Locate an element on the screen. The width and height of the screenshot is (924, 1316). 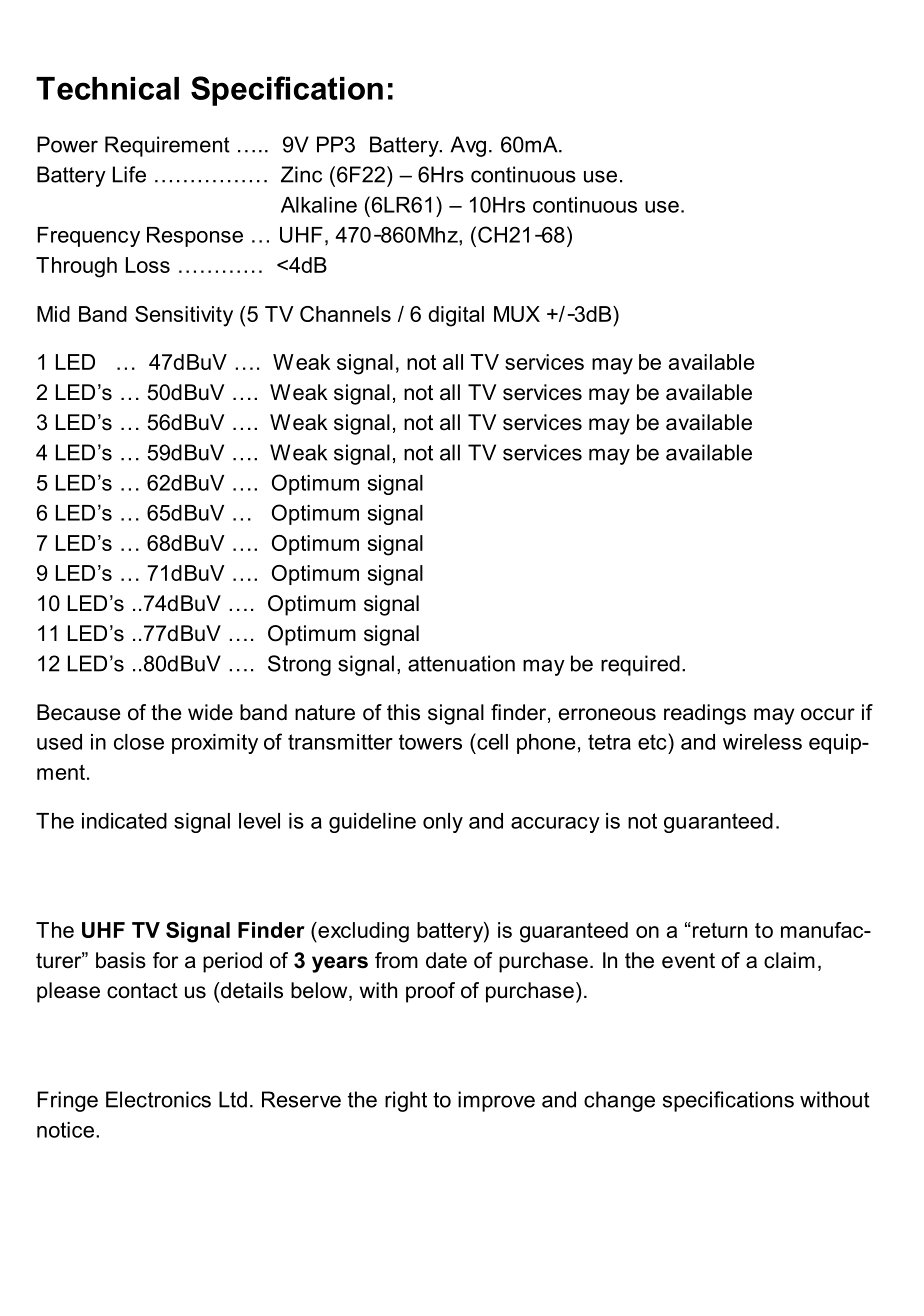
Technical is located at coordinates (107, 88).
